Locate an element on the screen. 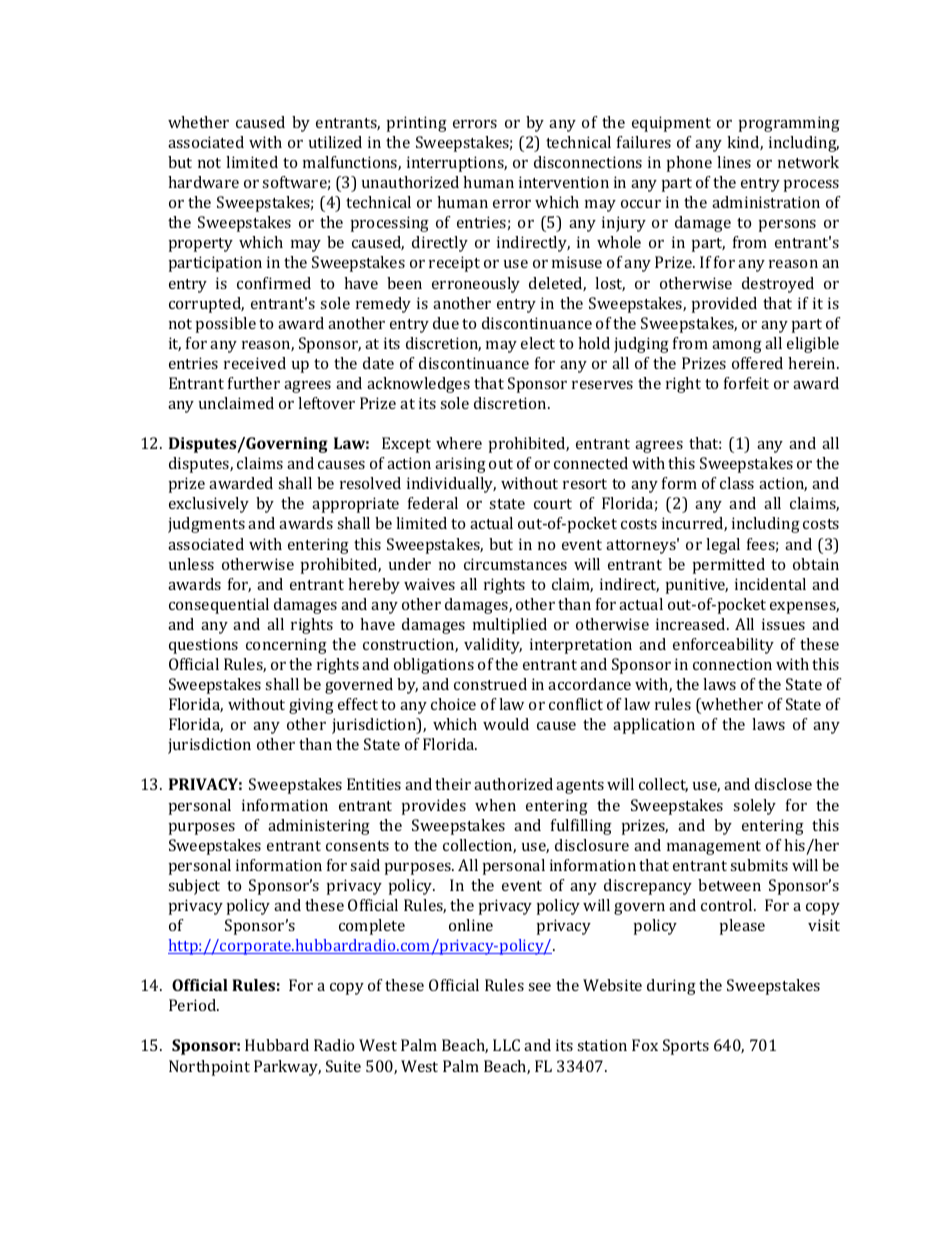 This screenshot has height=1233, width=952. giving is located at coordinates (311, 706).
